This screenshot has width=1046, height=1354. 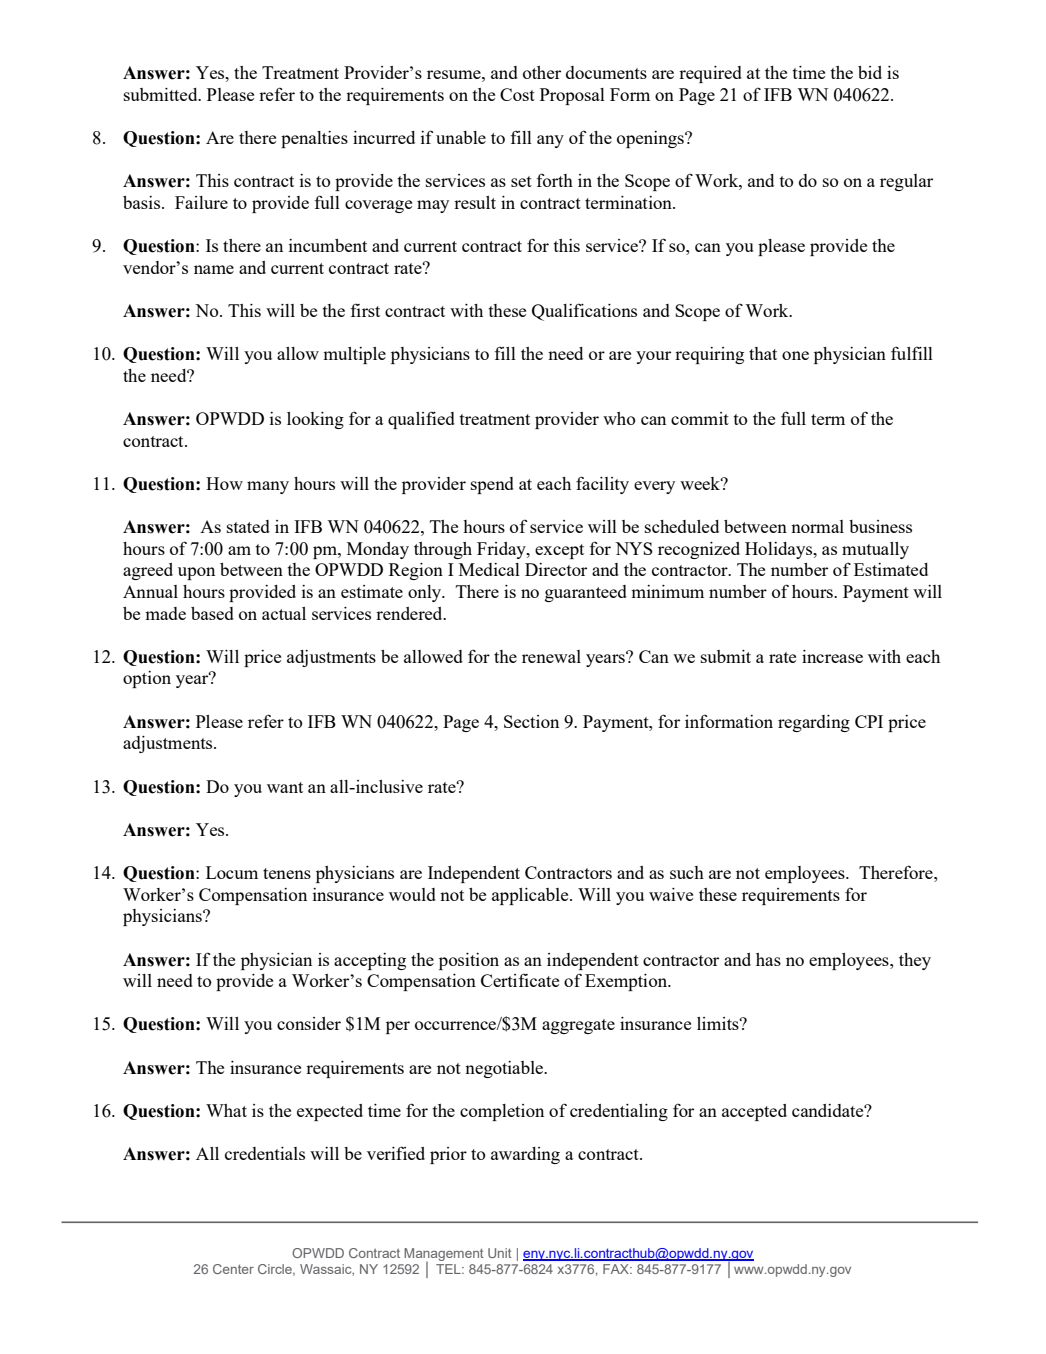 I want to click on bid, so click(x=870, y=72).
